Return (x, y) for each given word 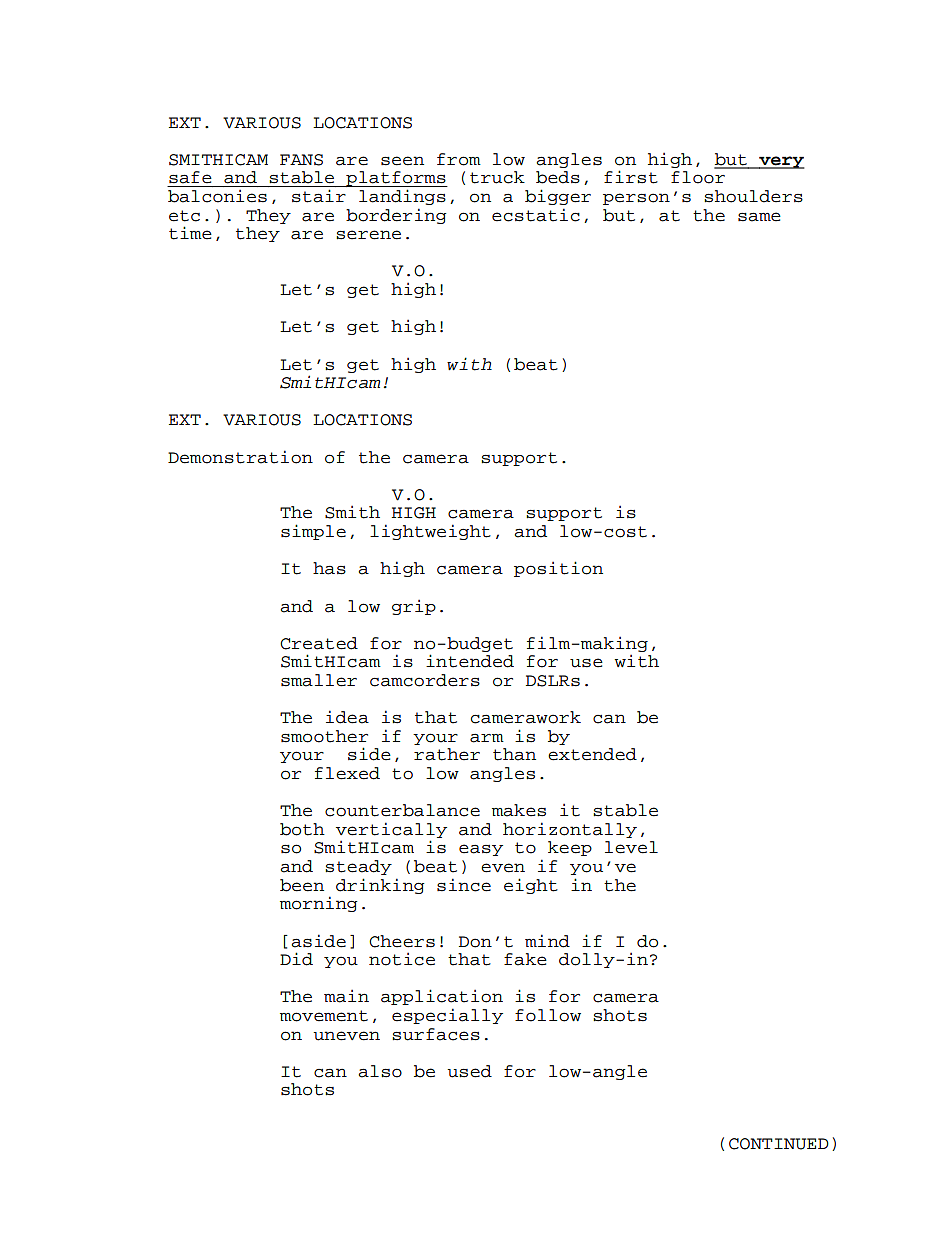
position (558, 569)
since (464, 885)
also (380, 1071)
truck (497, 177)
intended (470, 661)
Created (319, 643)
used (469, 1071)
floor (698, 177)
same (759, 217)
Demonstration (240, 457)
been (302, 885)
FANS (301, 160)
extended (592, 754)
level (631, 847)
